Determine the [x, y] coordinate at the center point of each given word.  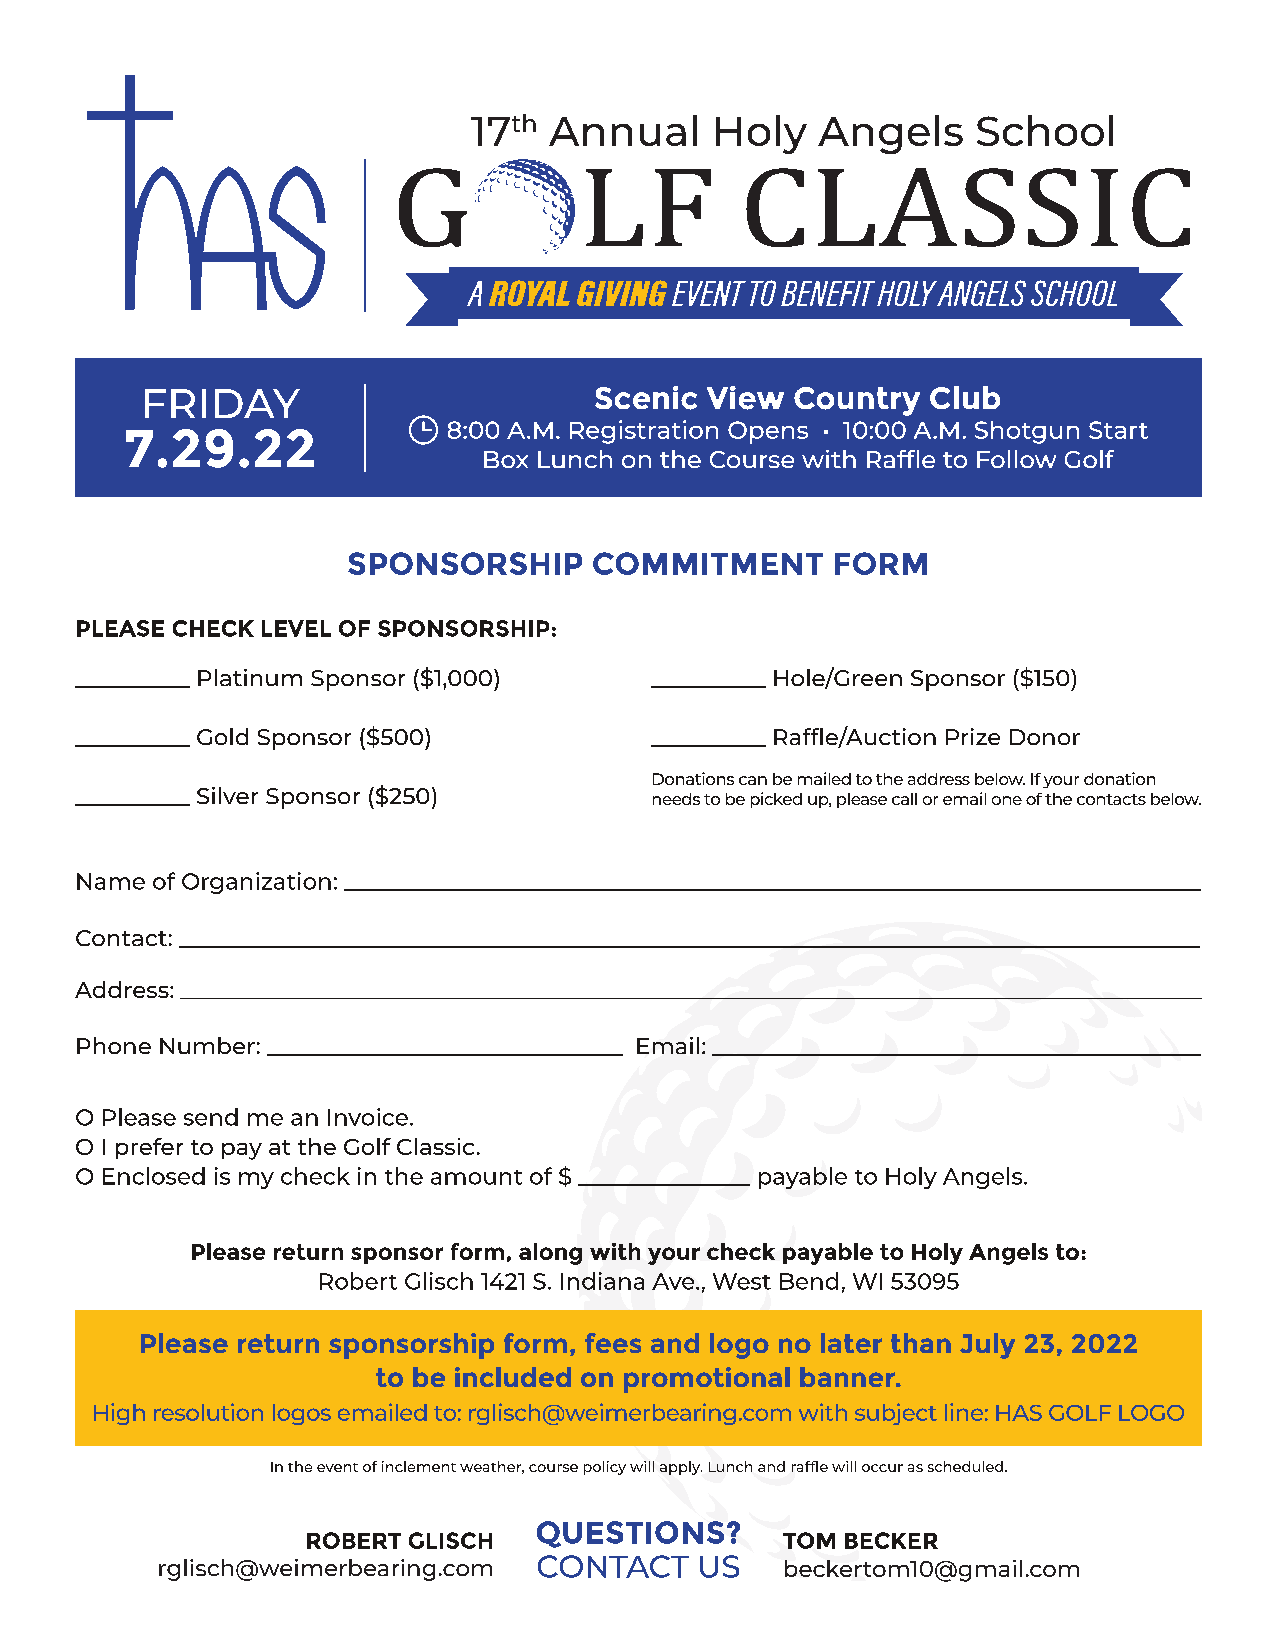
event [337, 1467]
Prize [973, 736]
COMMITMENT [708, 563]
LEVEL [296, 628]
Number [207, 1045]
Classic [435, 1146]
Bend [809, 1281]
